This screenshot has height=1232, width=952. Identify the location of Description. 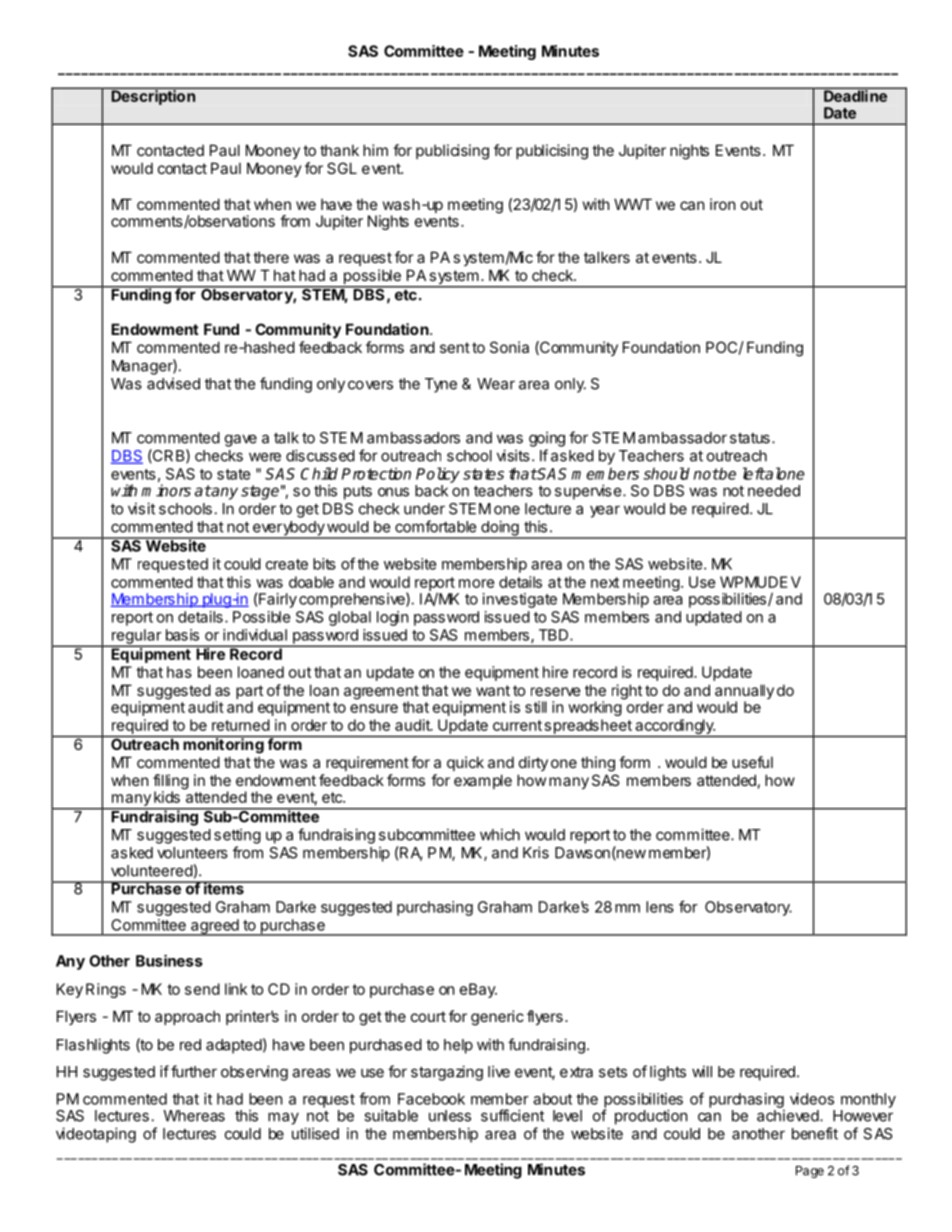
(153, 96).
